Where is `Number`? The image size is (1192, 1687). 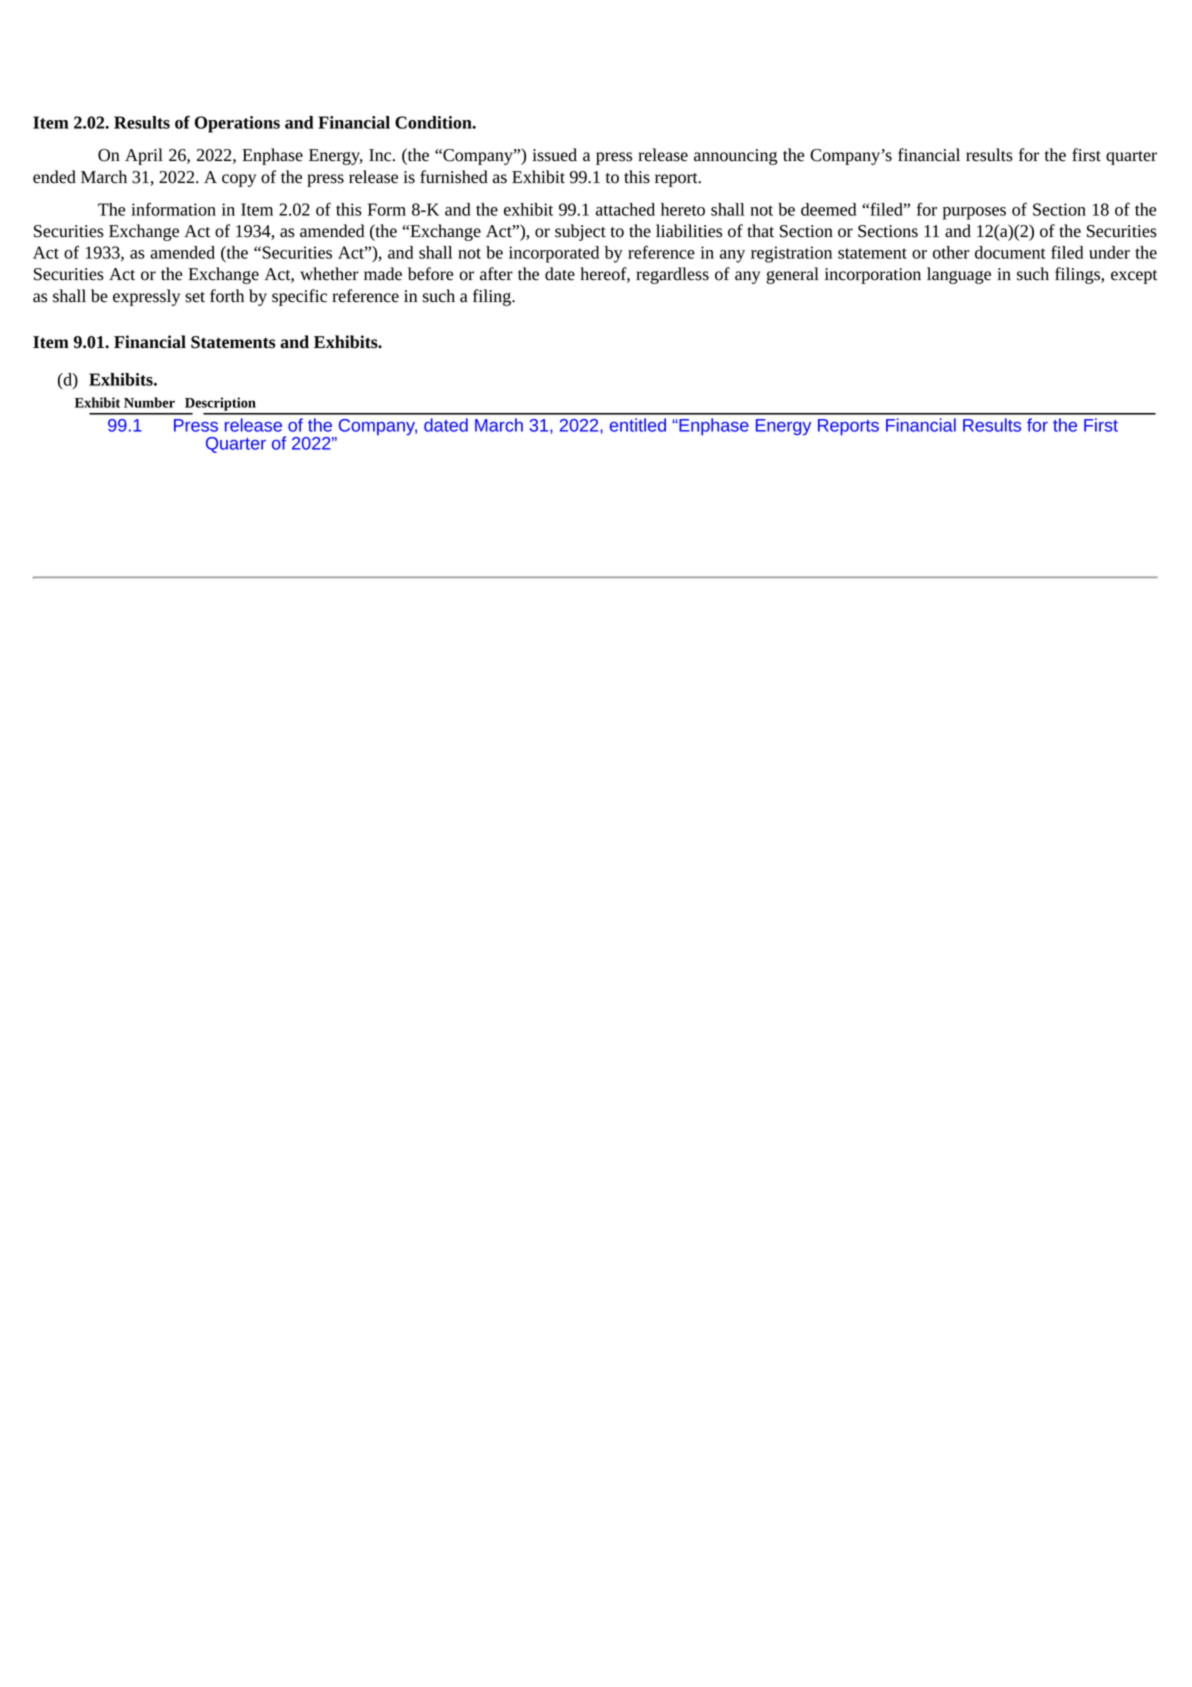 Number is located at coordinates (149, 402).
